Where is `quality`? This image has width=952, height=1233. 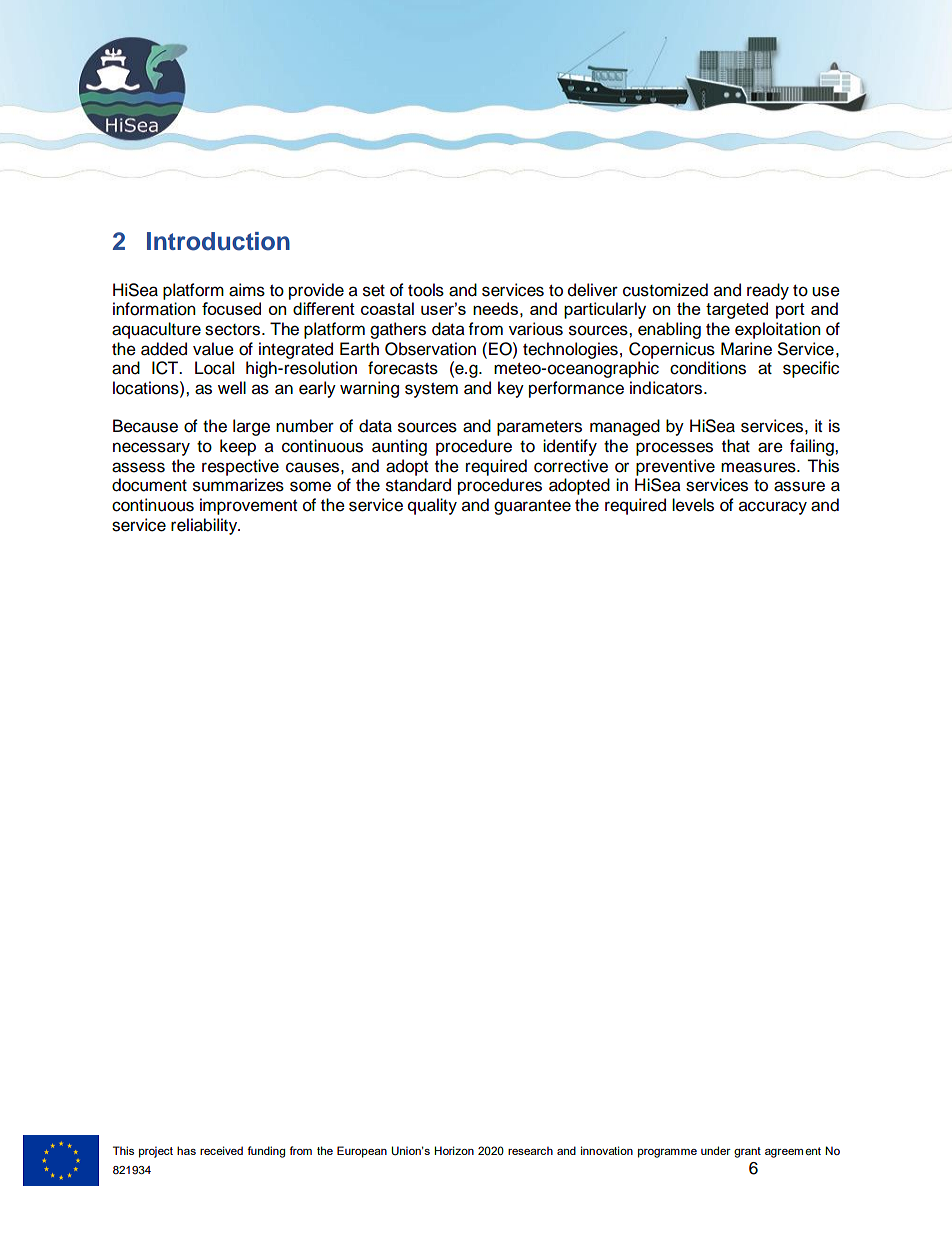 quality is located at coordinates (432, 506).
